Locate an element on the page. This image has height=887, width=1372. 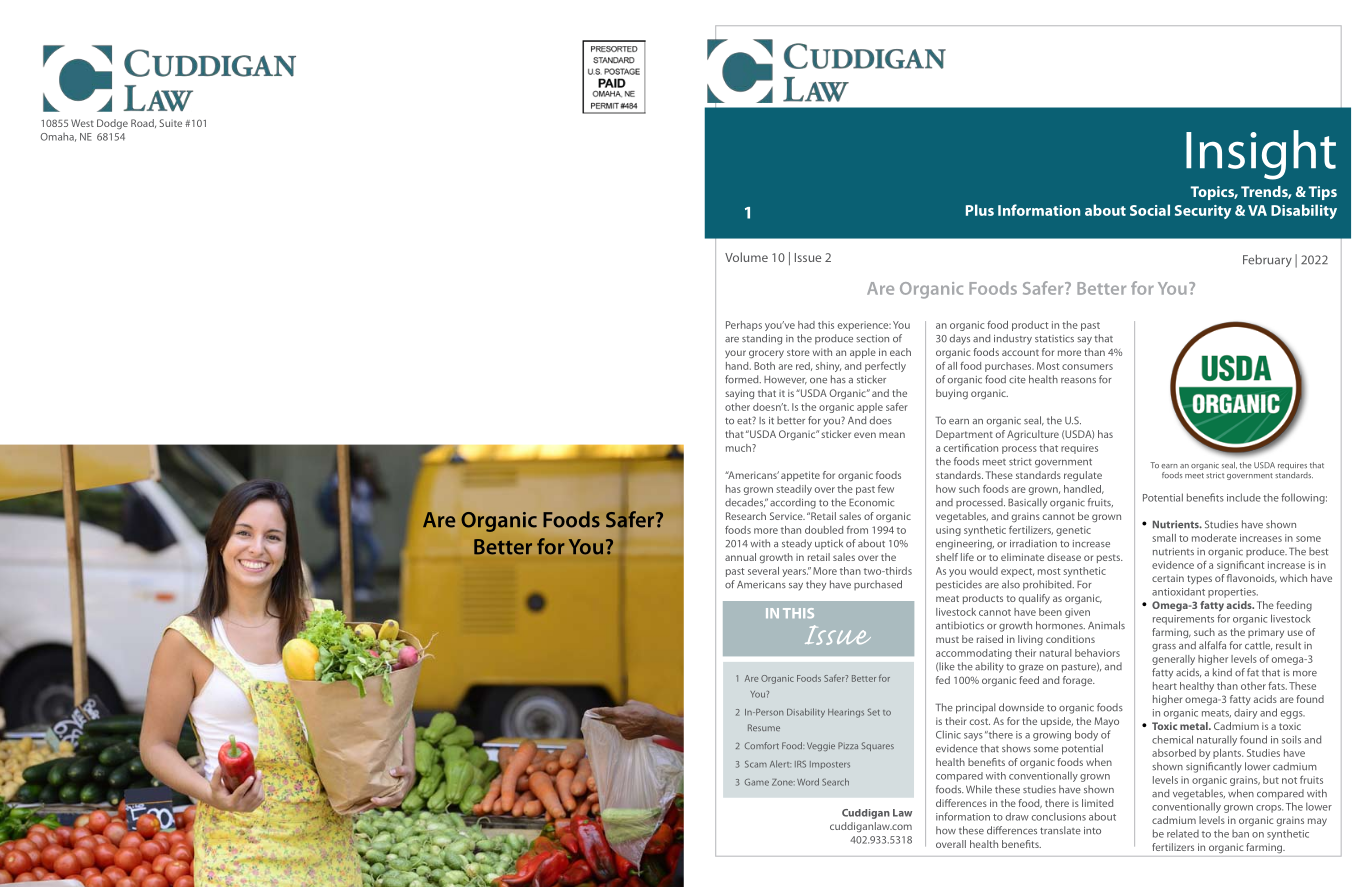
formed is located at coordinates (743, 379).
